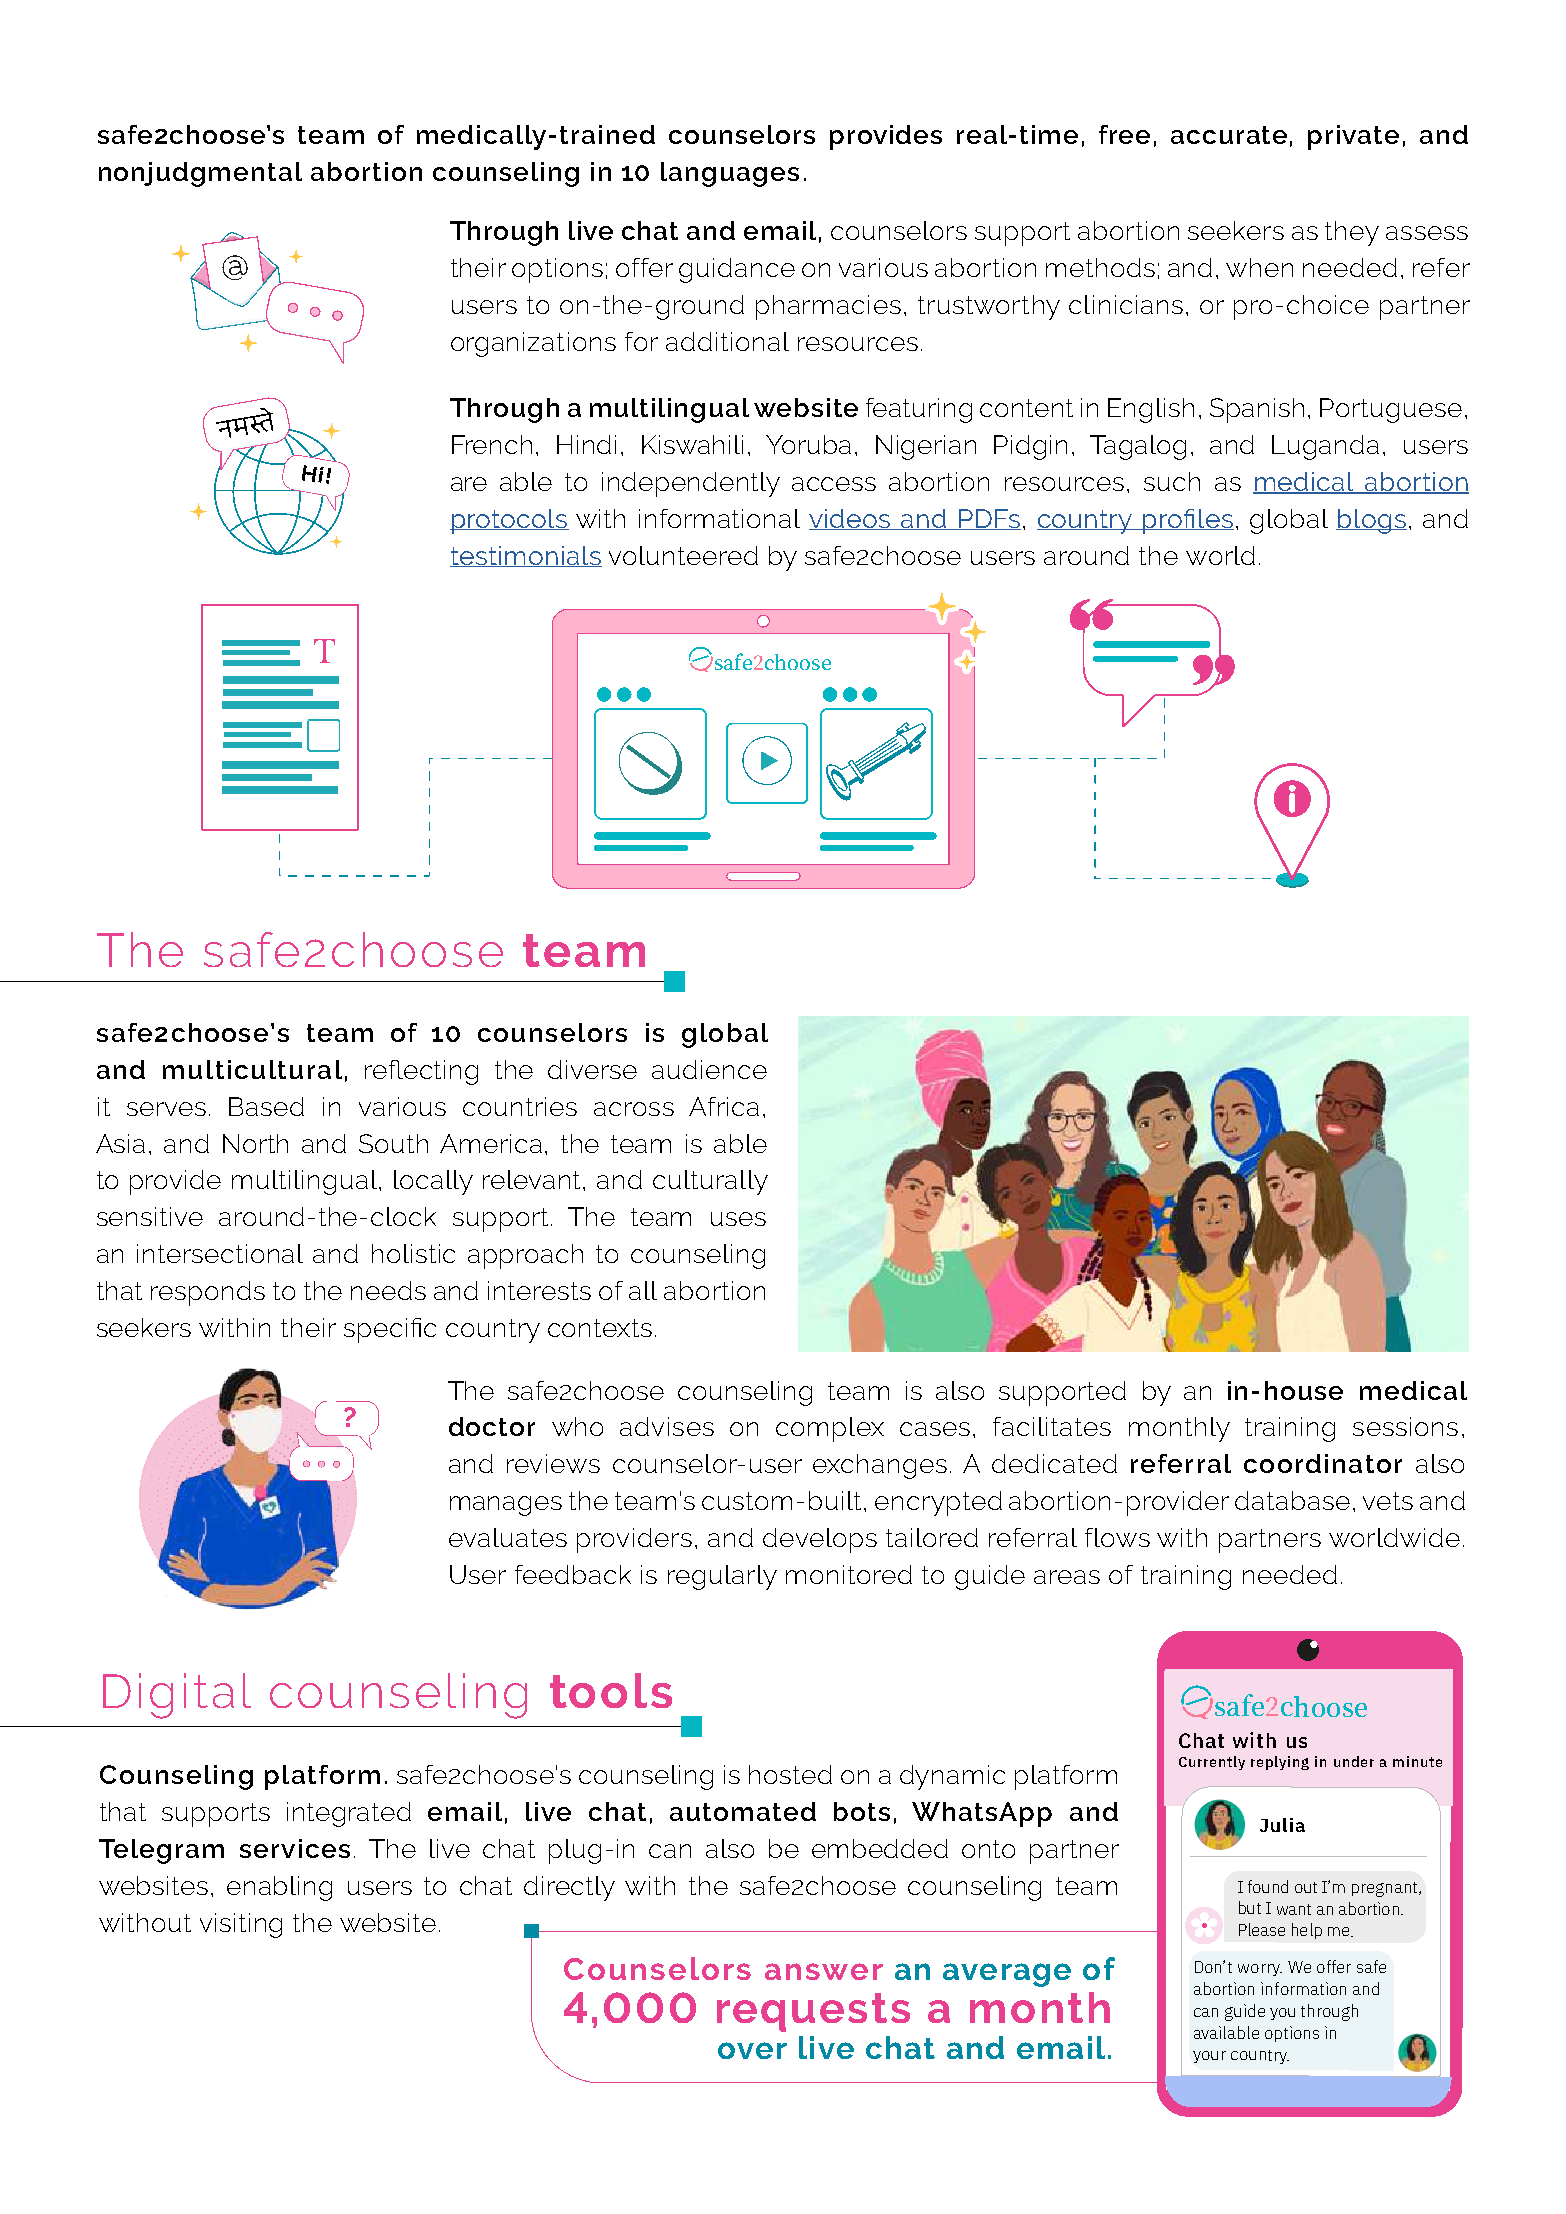  Describe the element at coordinates (252, 1069) in the screenshot. I see `multicultural` at that location.
